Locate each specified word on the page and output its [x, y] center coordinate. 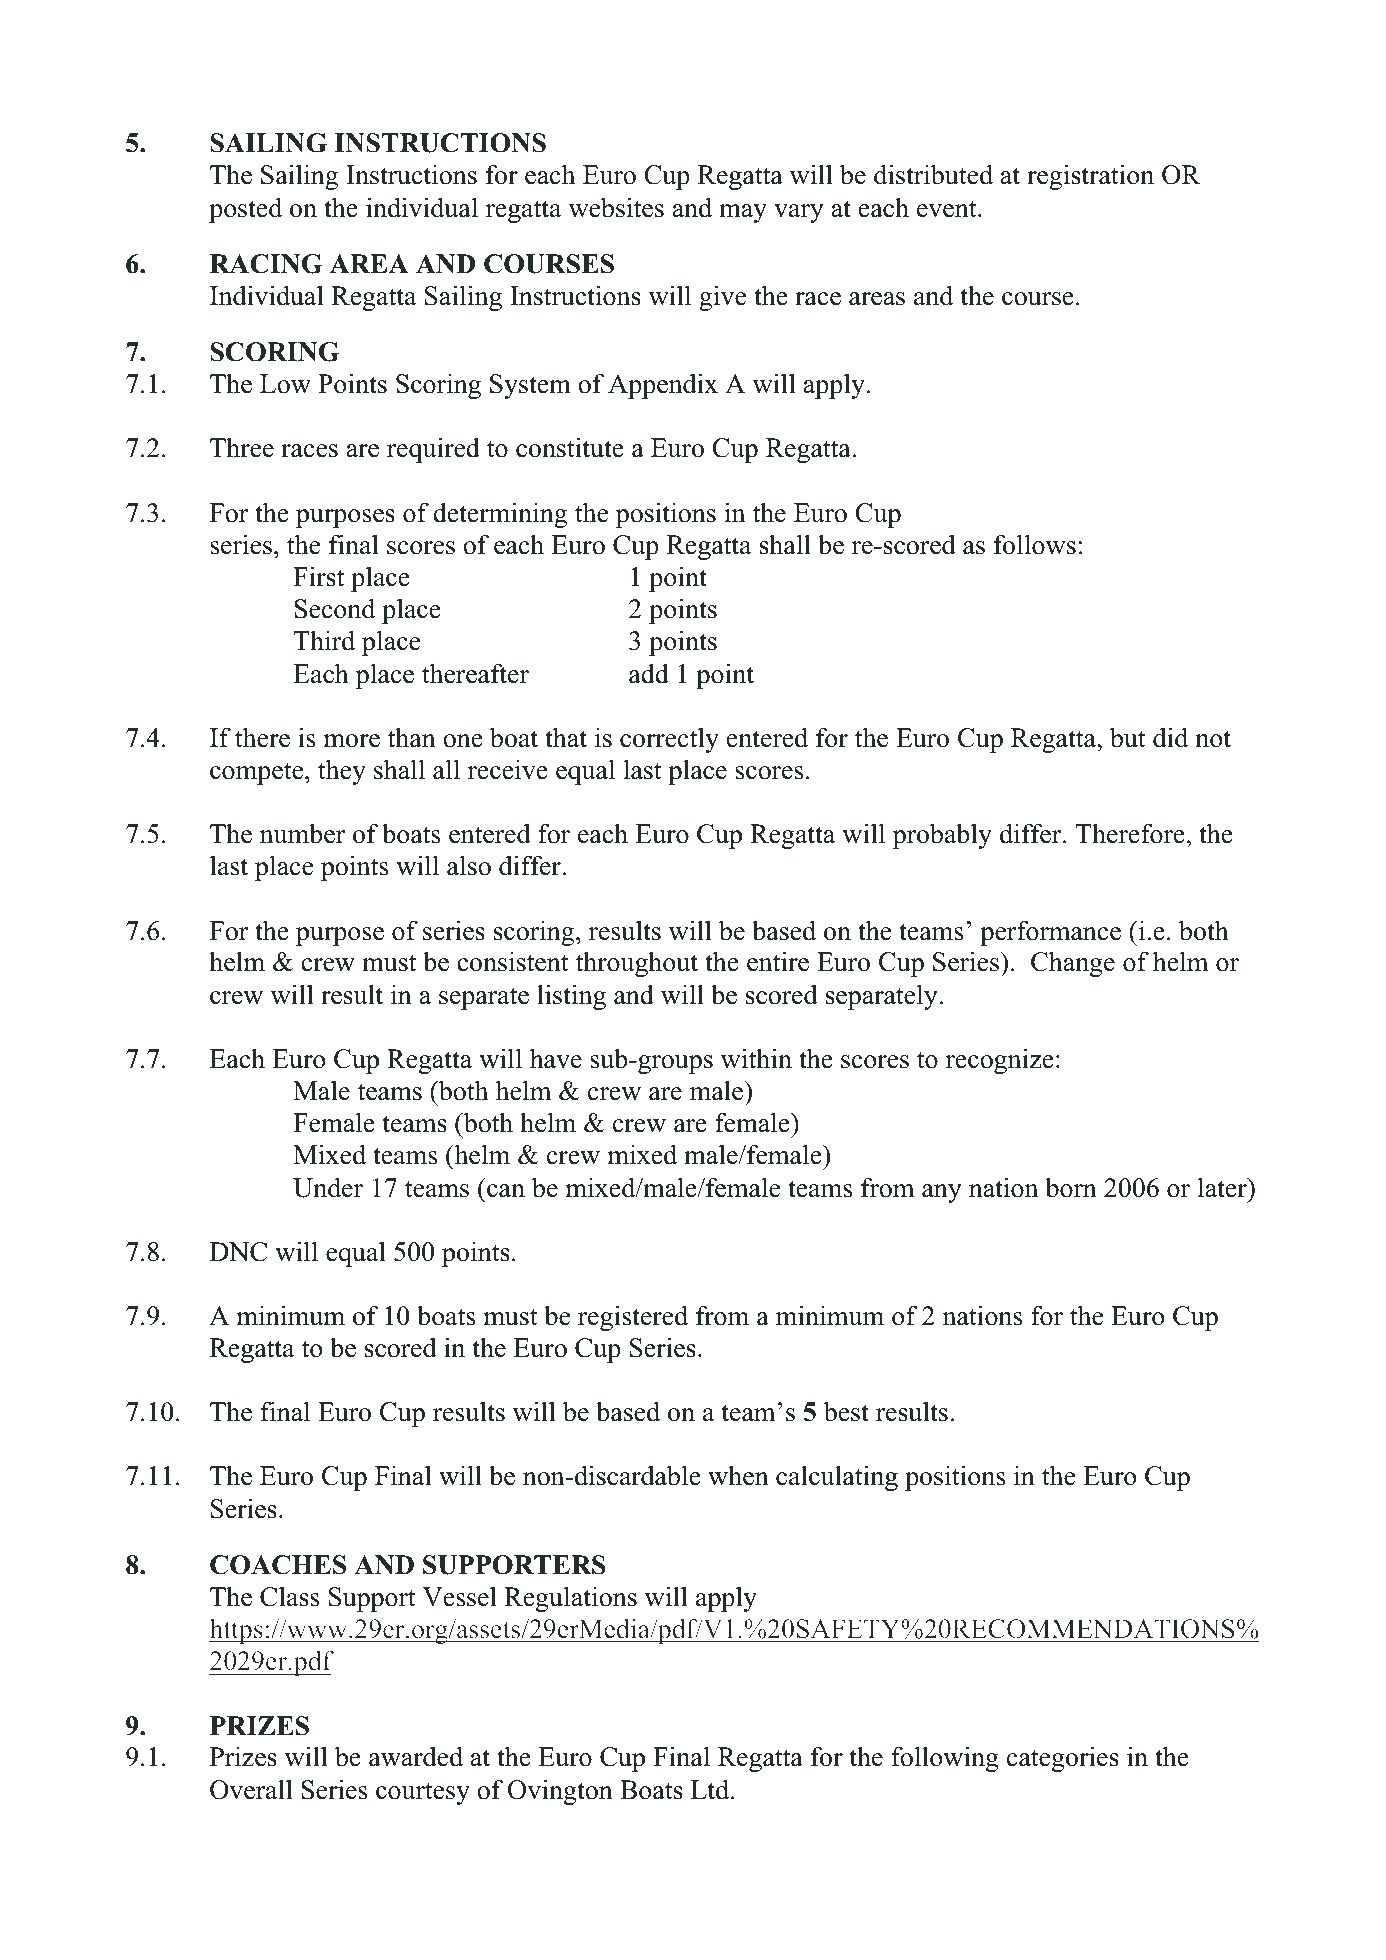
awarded [416, 1756]
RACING [266, 264]
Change [1073, 964]
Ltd [711, 1789]
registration [1090, 177]
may [743, 213]
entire [778, 961]
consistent [513, 961]
